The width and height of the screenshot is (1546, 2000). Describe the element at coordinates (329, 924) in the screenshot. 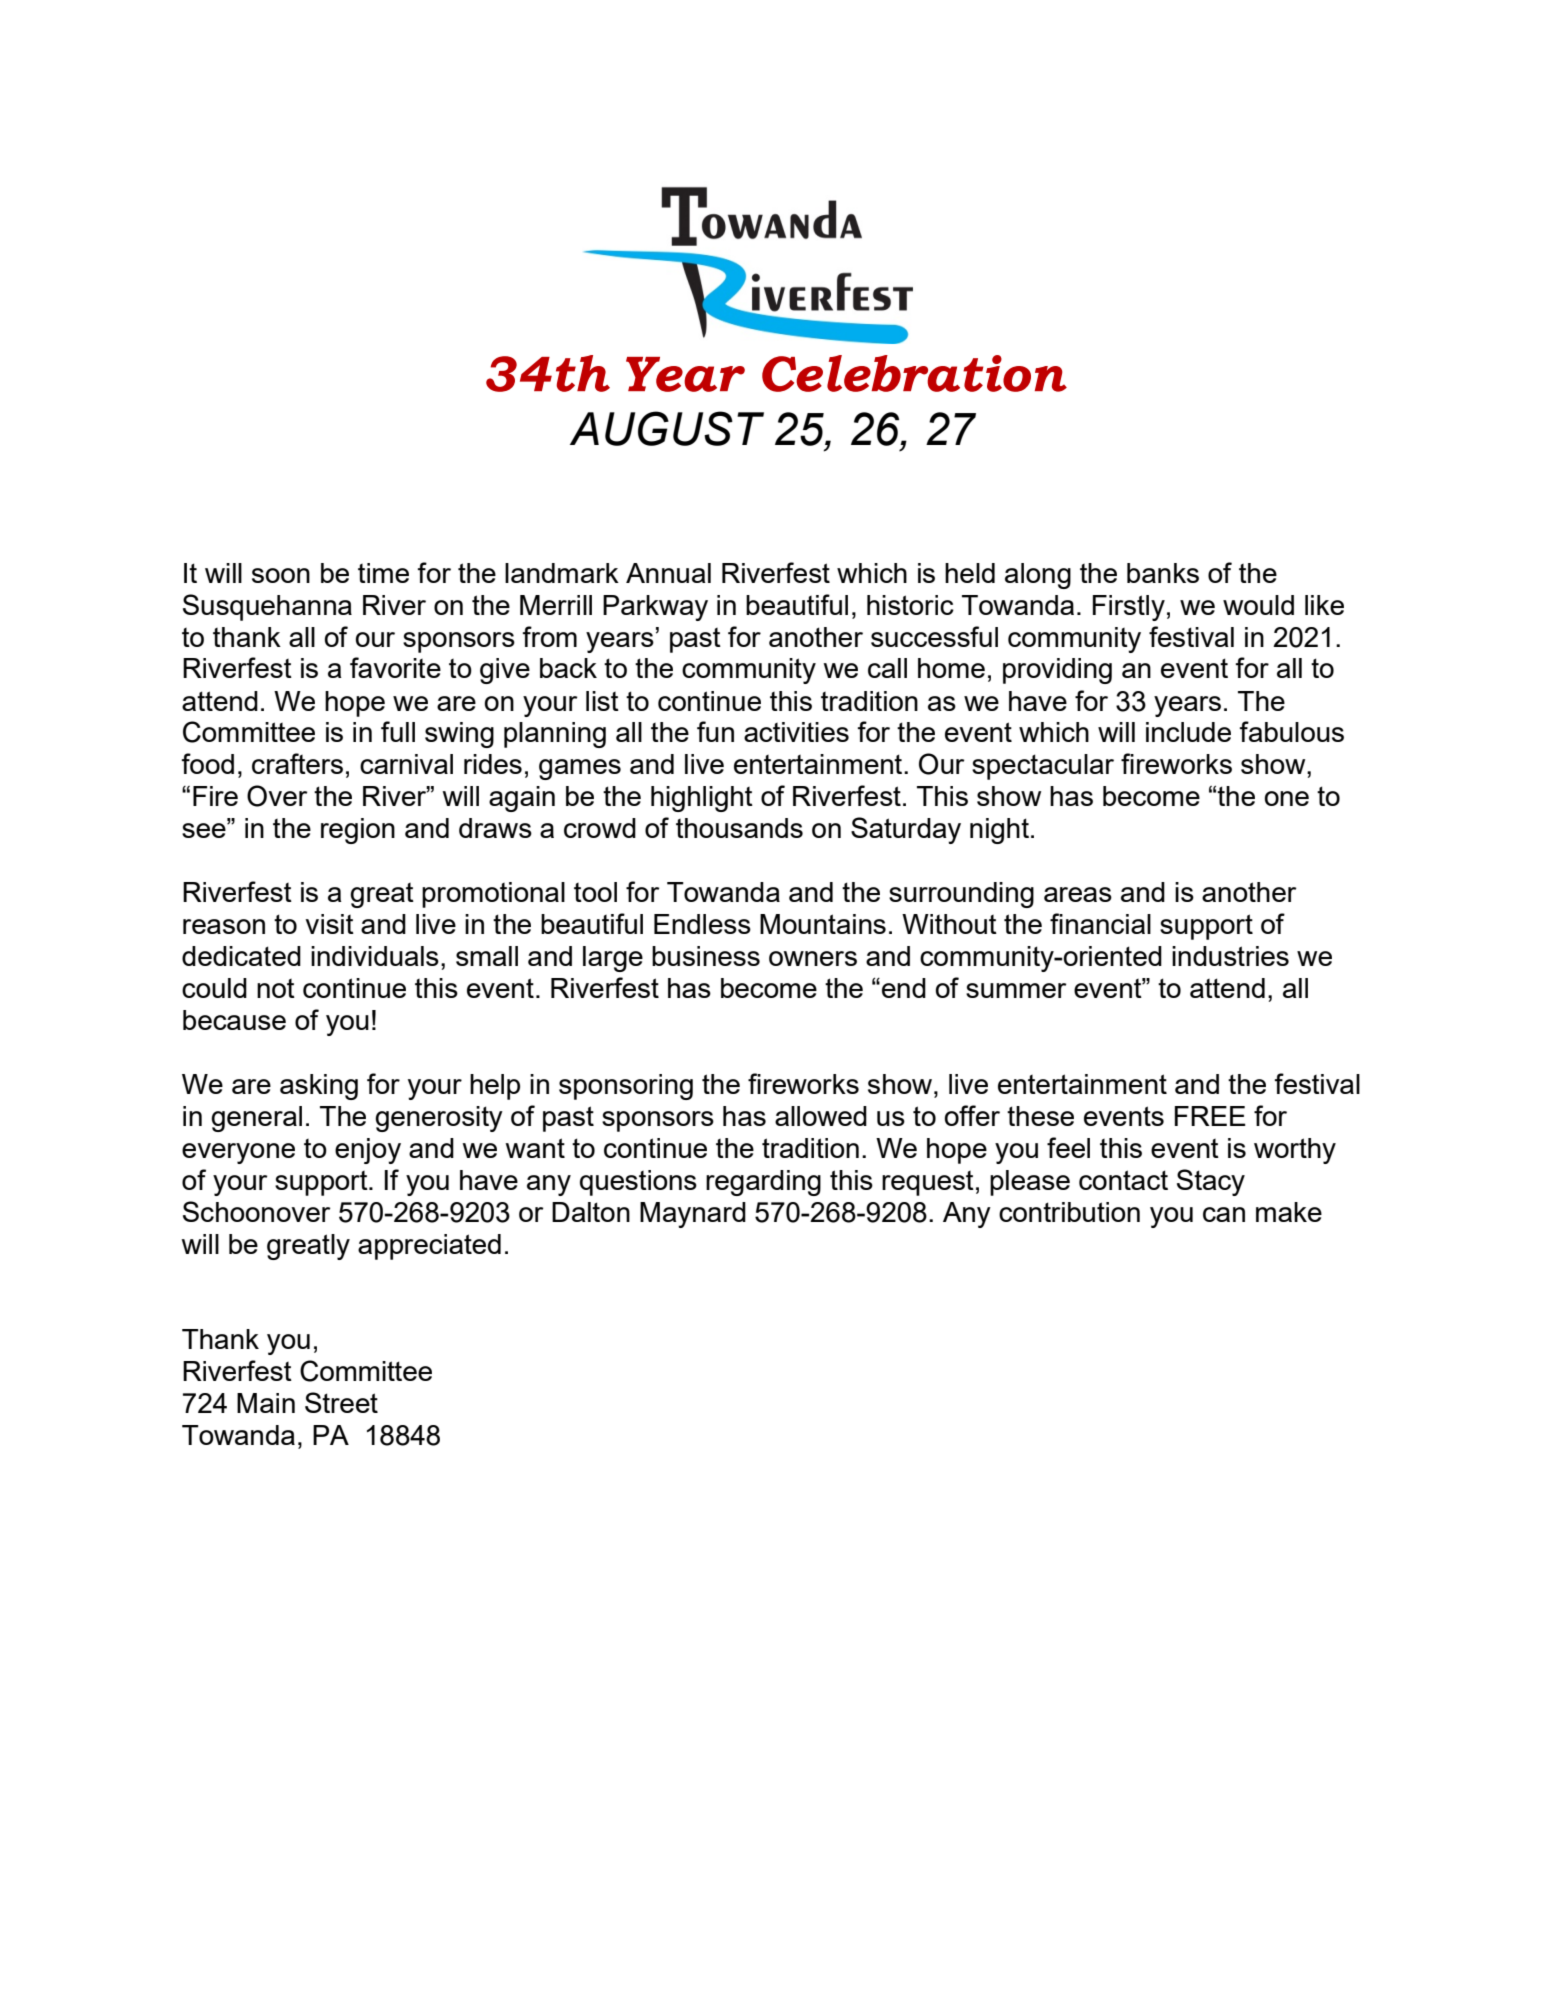

I see `visit` at that location.
